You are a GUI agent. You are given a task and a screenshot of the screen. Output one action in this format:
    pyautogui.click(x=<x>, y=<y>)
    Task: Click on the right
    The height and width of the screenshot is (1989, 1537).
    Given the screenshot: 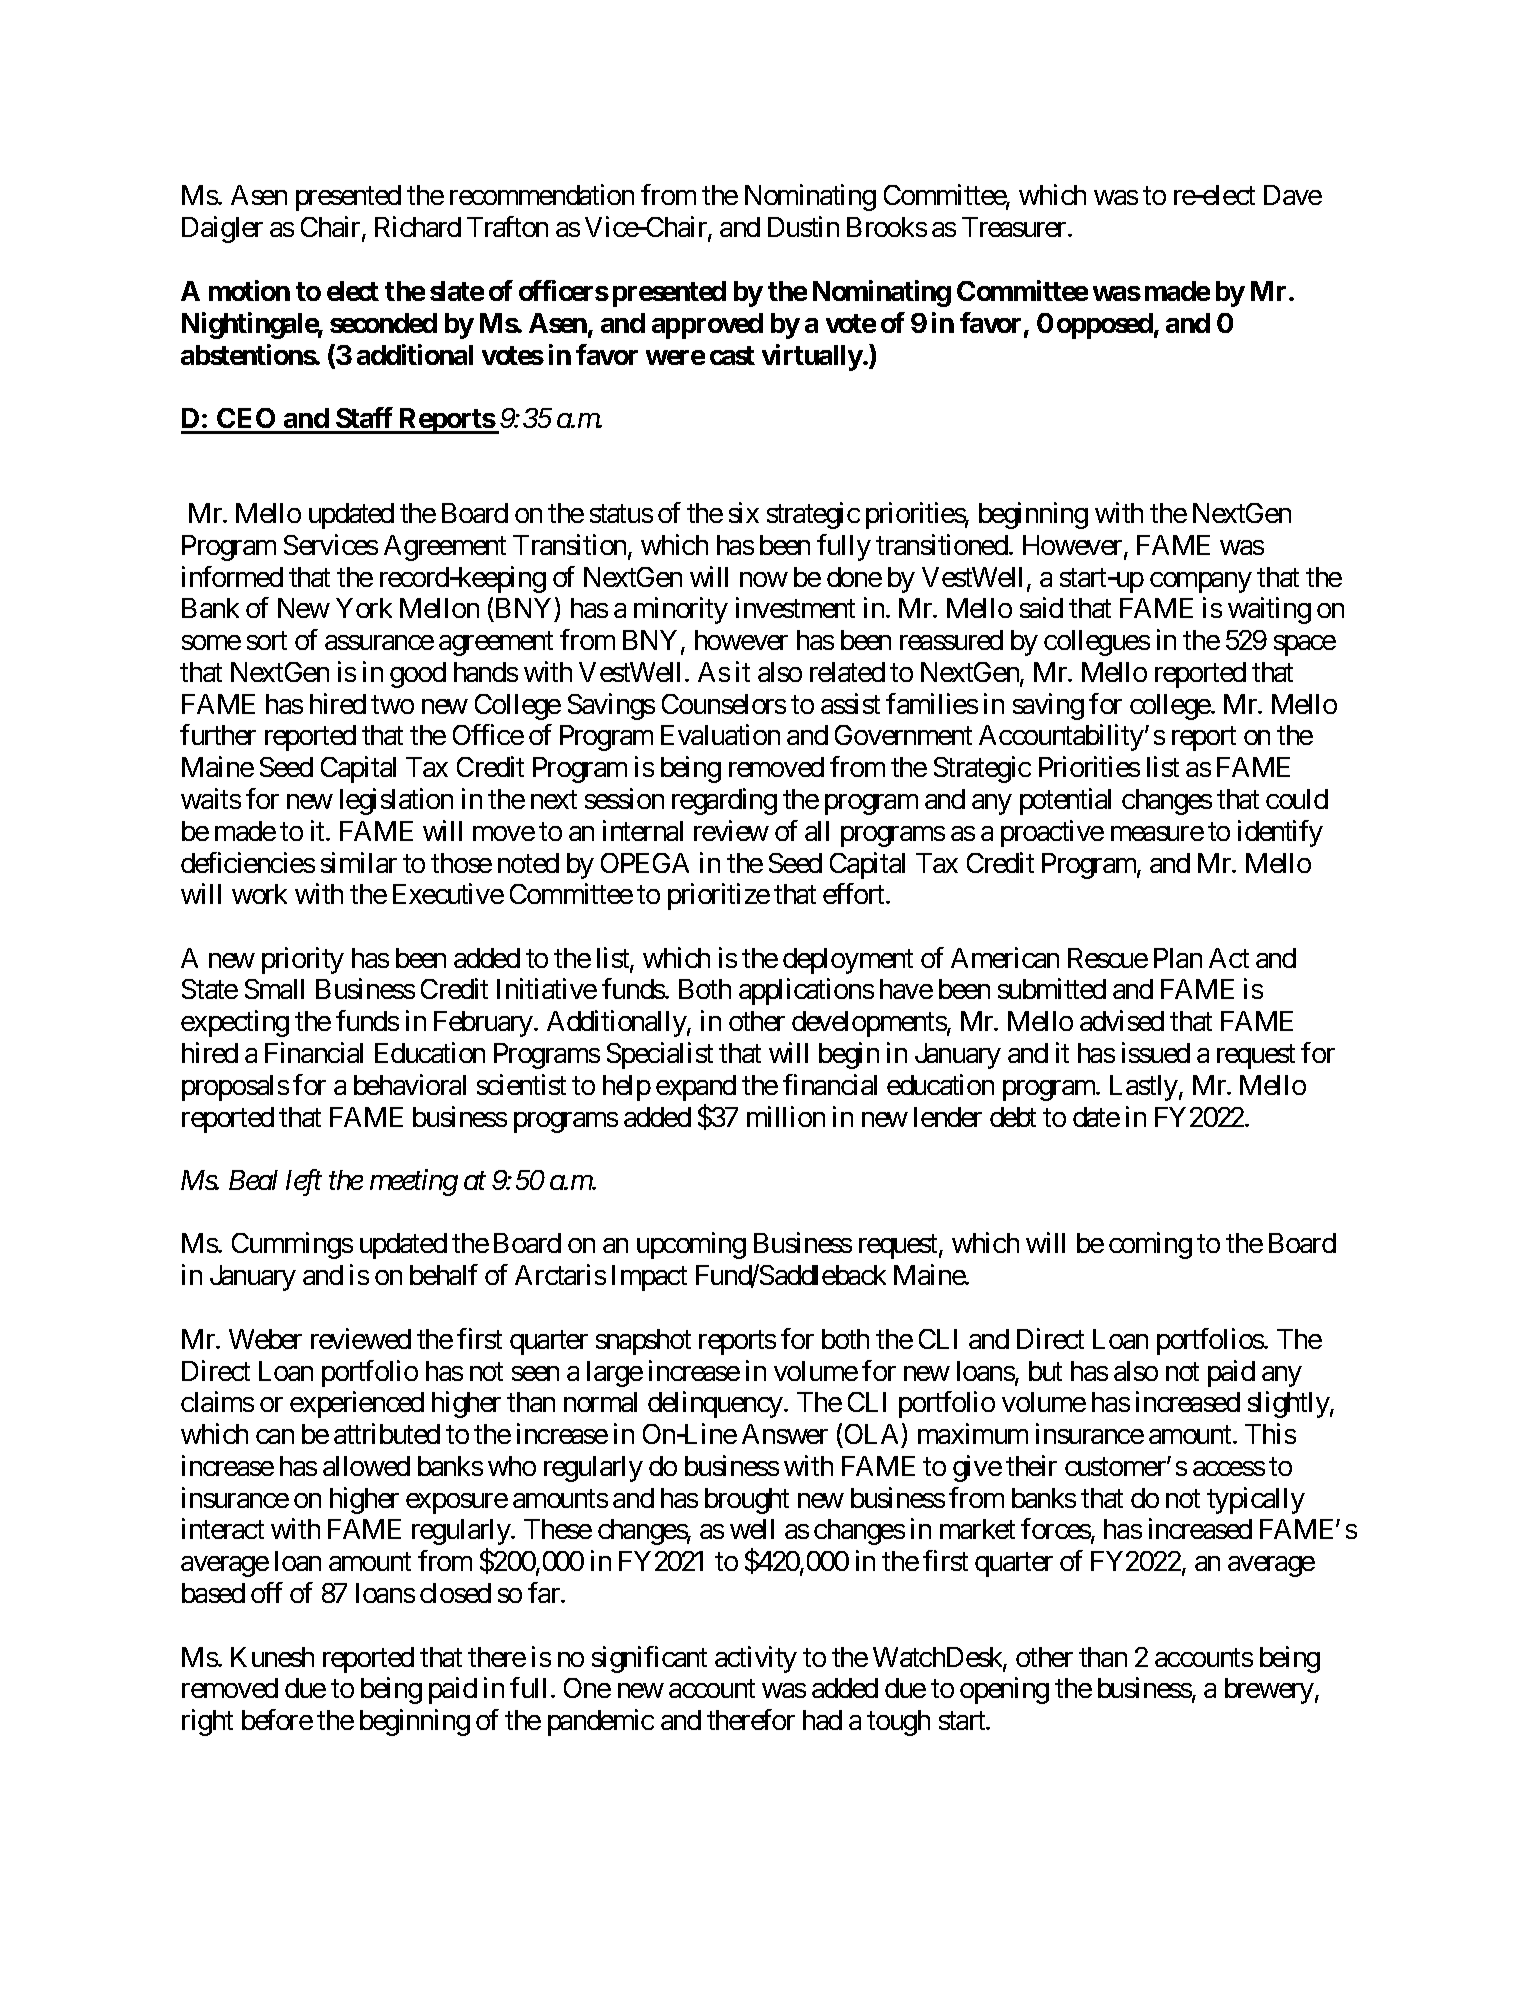 What is the action you would take?
    pyautogui.click(x=207, y=1722)
